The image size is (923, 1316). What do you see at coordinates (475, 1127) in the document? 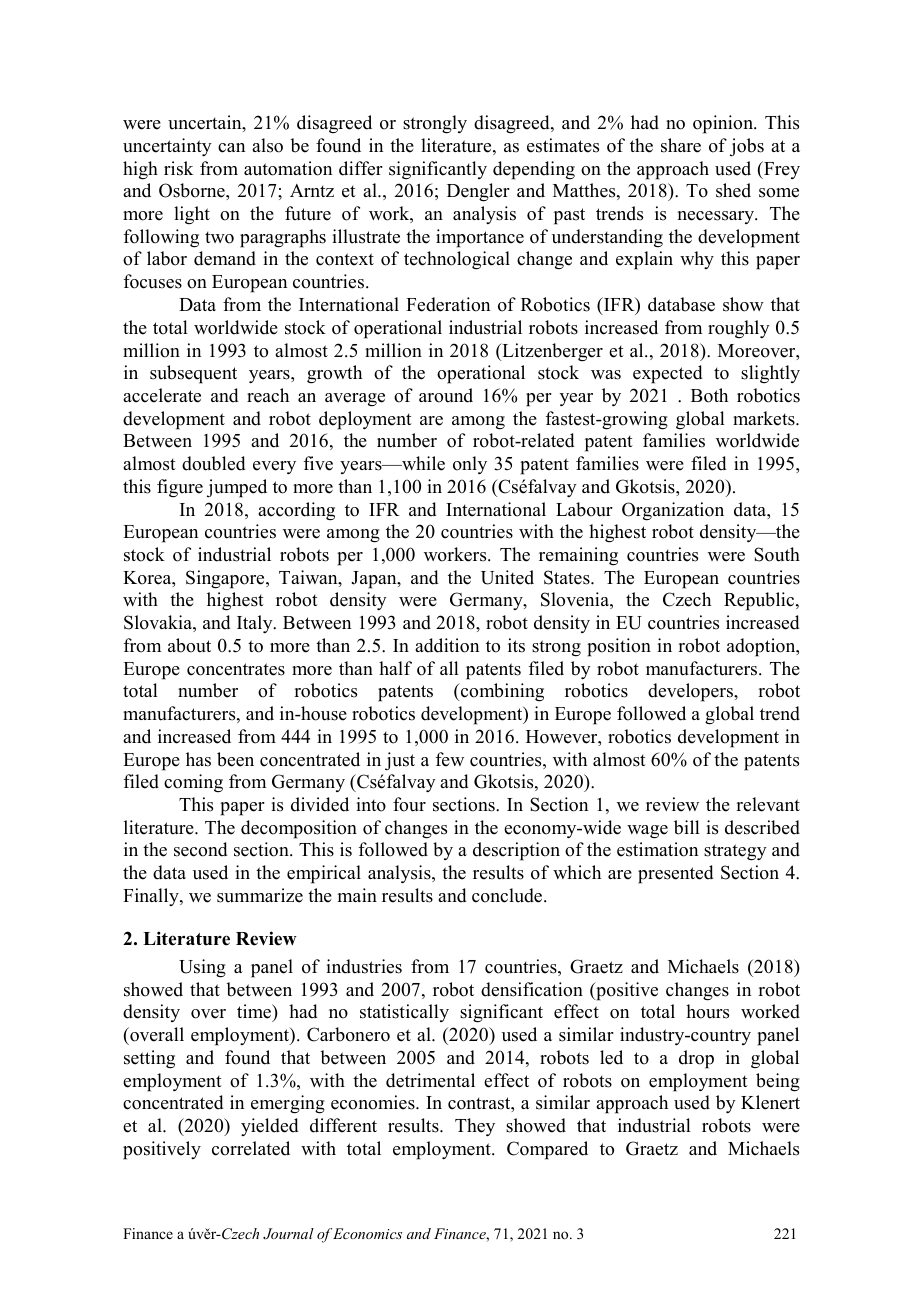
I see `They` at bounding box center [475, 1127].
